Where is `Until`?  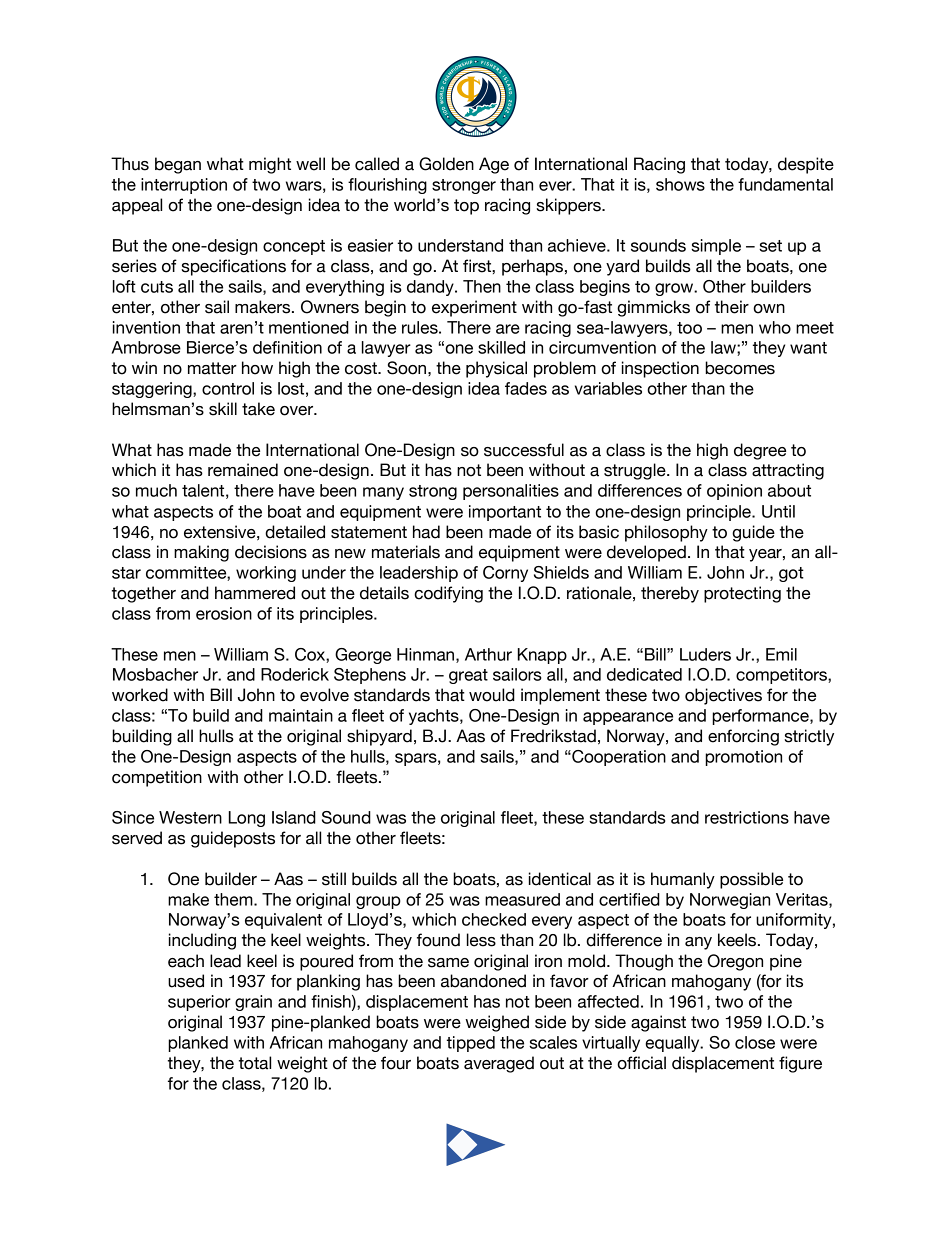
Until is located at coordinates (778, 511).
